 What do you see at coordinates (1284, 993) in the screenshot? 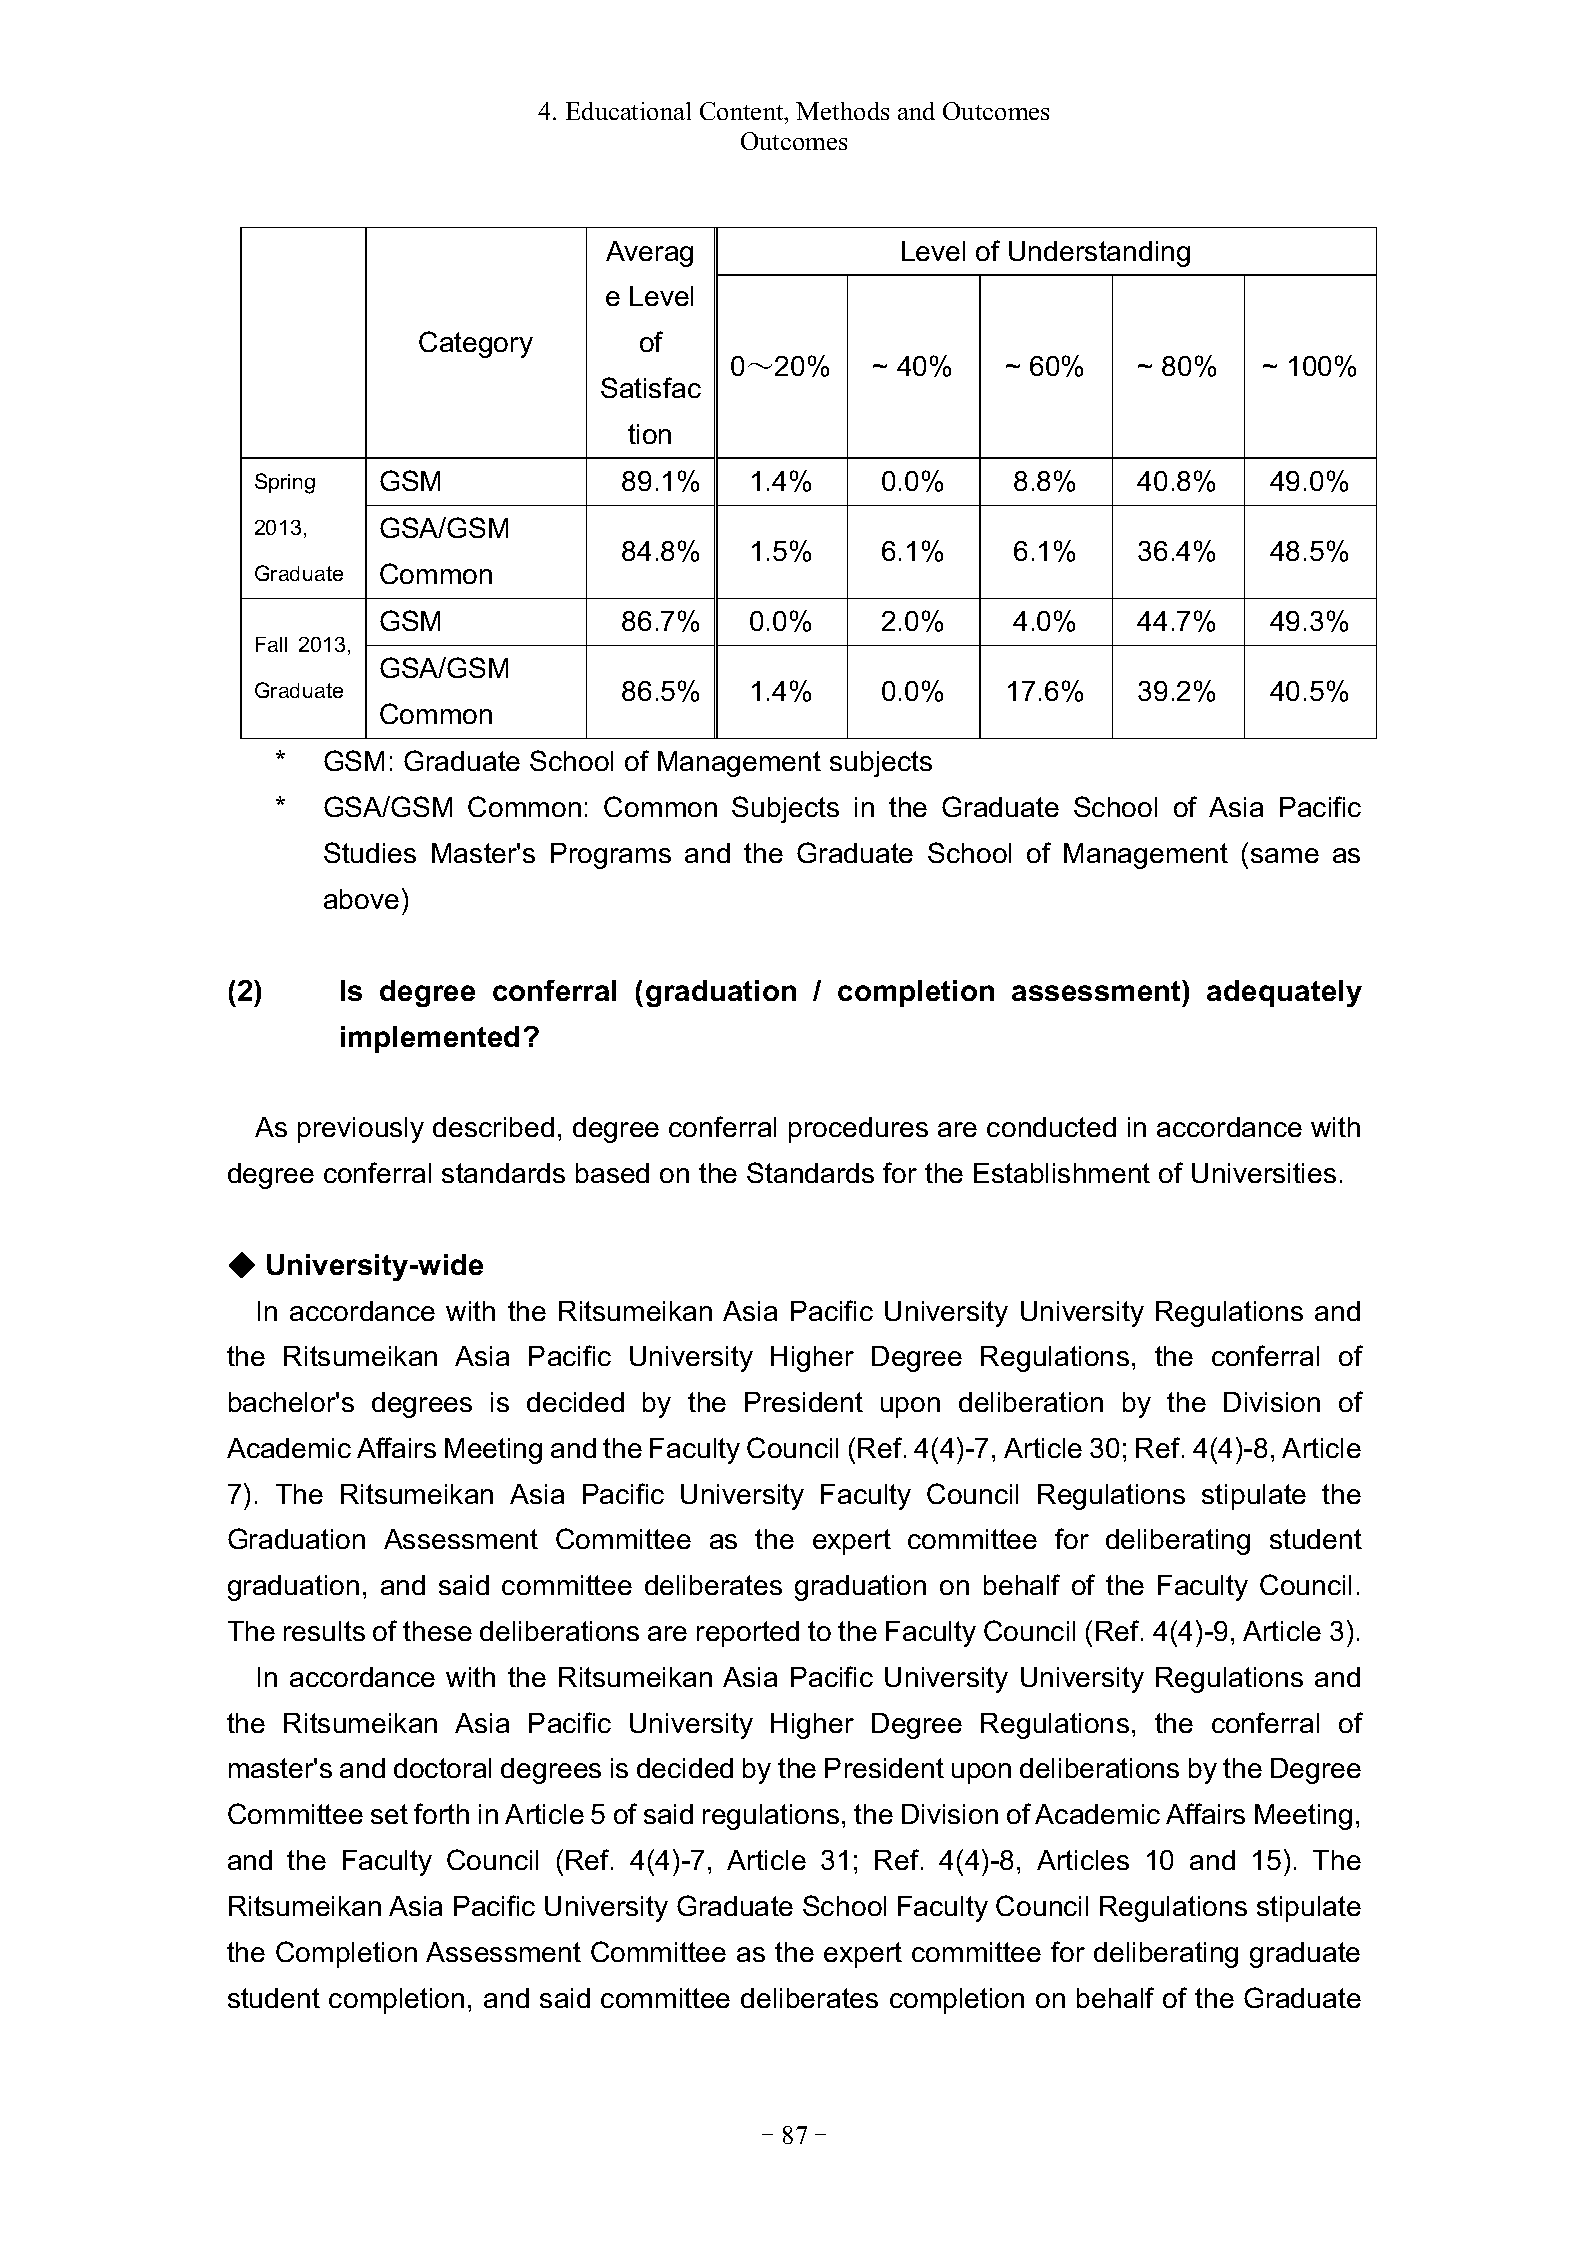
I see `adequately` at bounding box center [1284, 993].
